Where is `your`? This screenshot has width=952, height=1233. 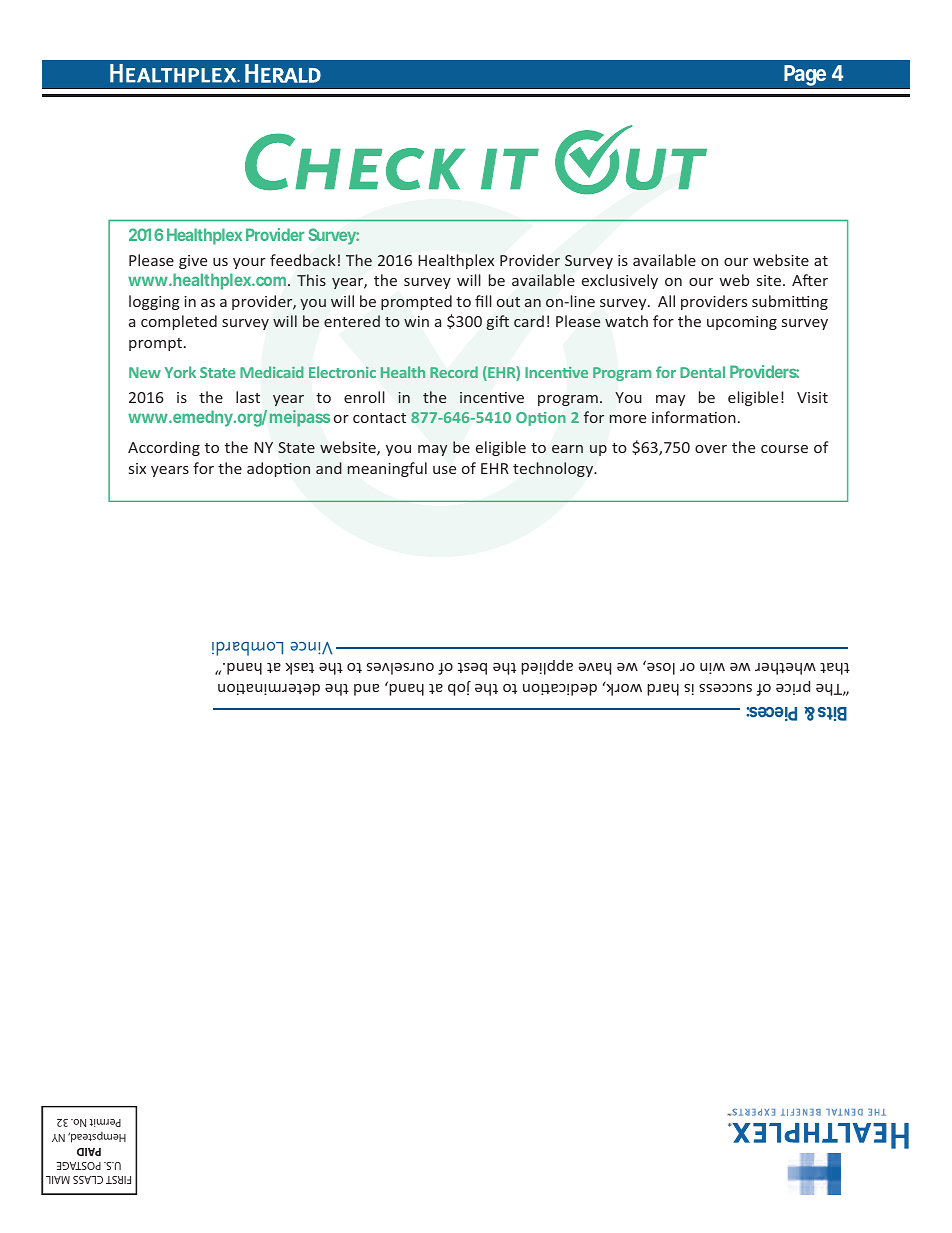 your is located at coordinates (249, 263).
